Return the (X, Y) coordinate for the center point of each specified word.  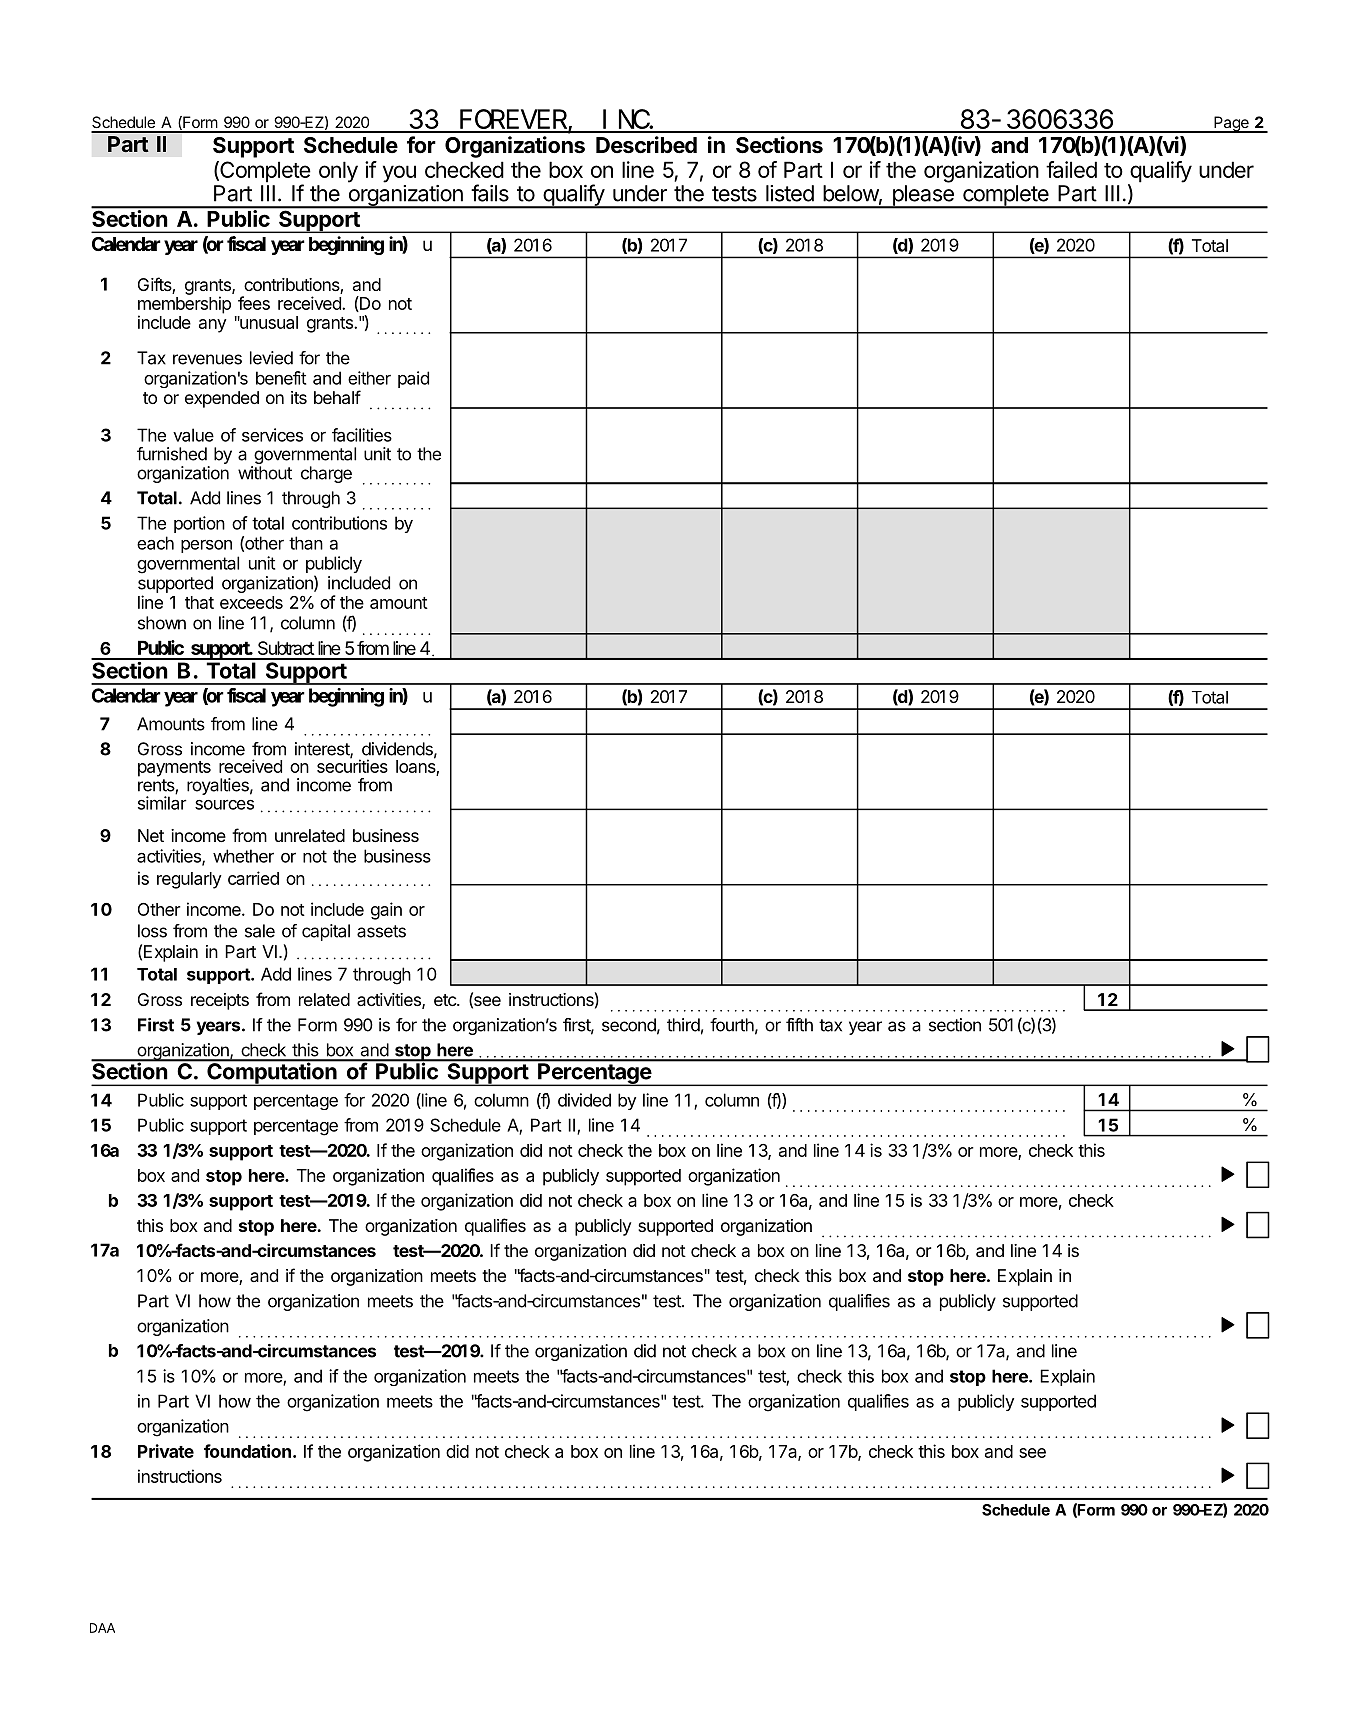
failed (1071, 169)
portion (199, 524)
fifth (799, 1025)
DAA (102, 1628)
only (338, 172)
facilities (362, 435)
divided (584, 1100)
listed (790, 193)
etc (446, 1000)
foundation (247, 1451)
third (683, 1025)
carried (253, 878)
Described (646, 145)
